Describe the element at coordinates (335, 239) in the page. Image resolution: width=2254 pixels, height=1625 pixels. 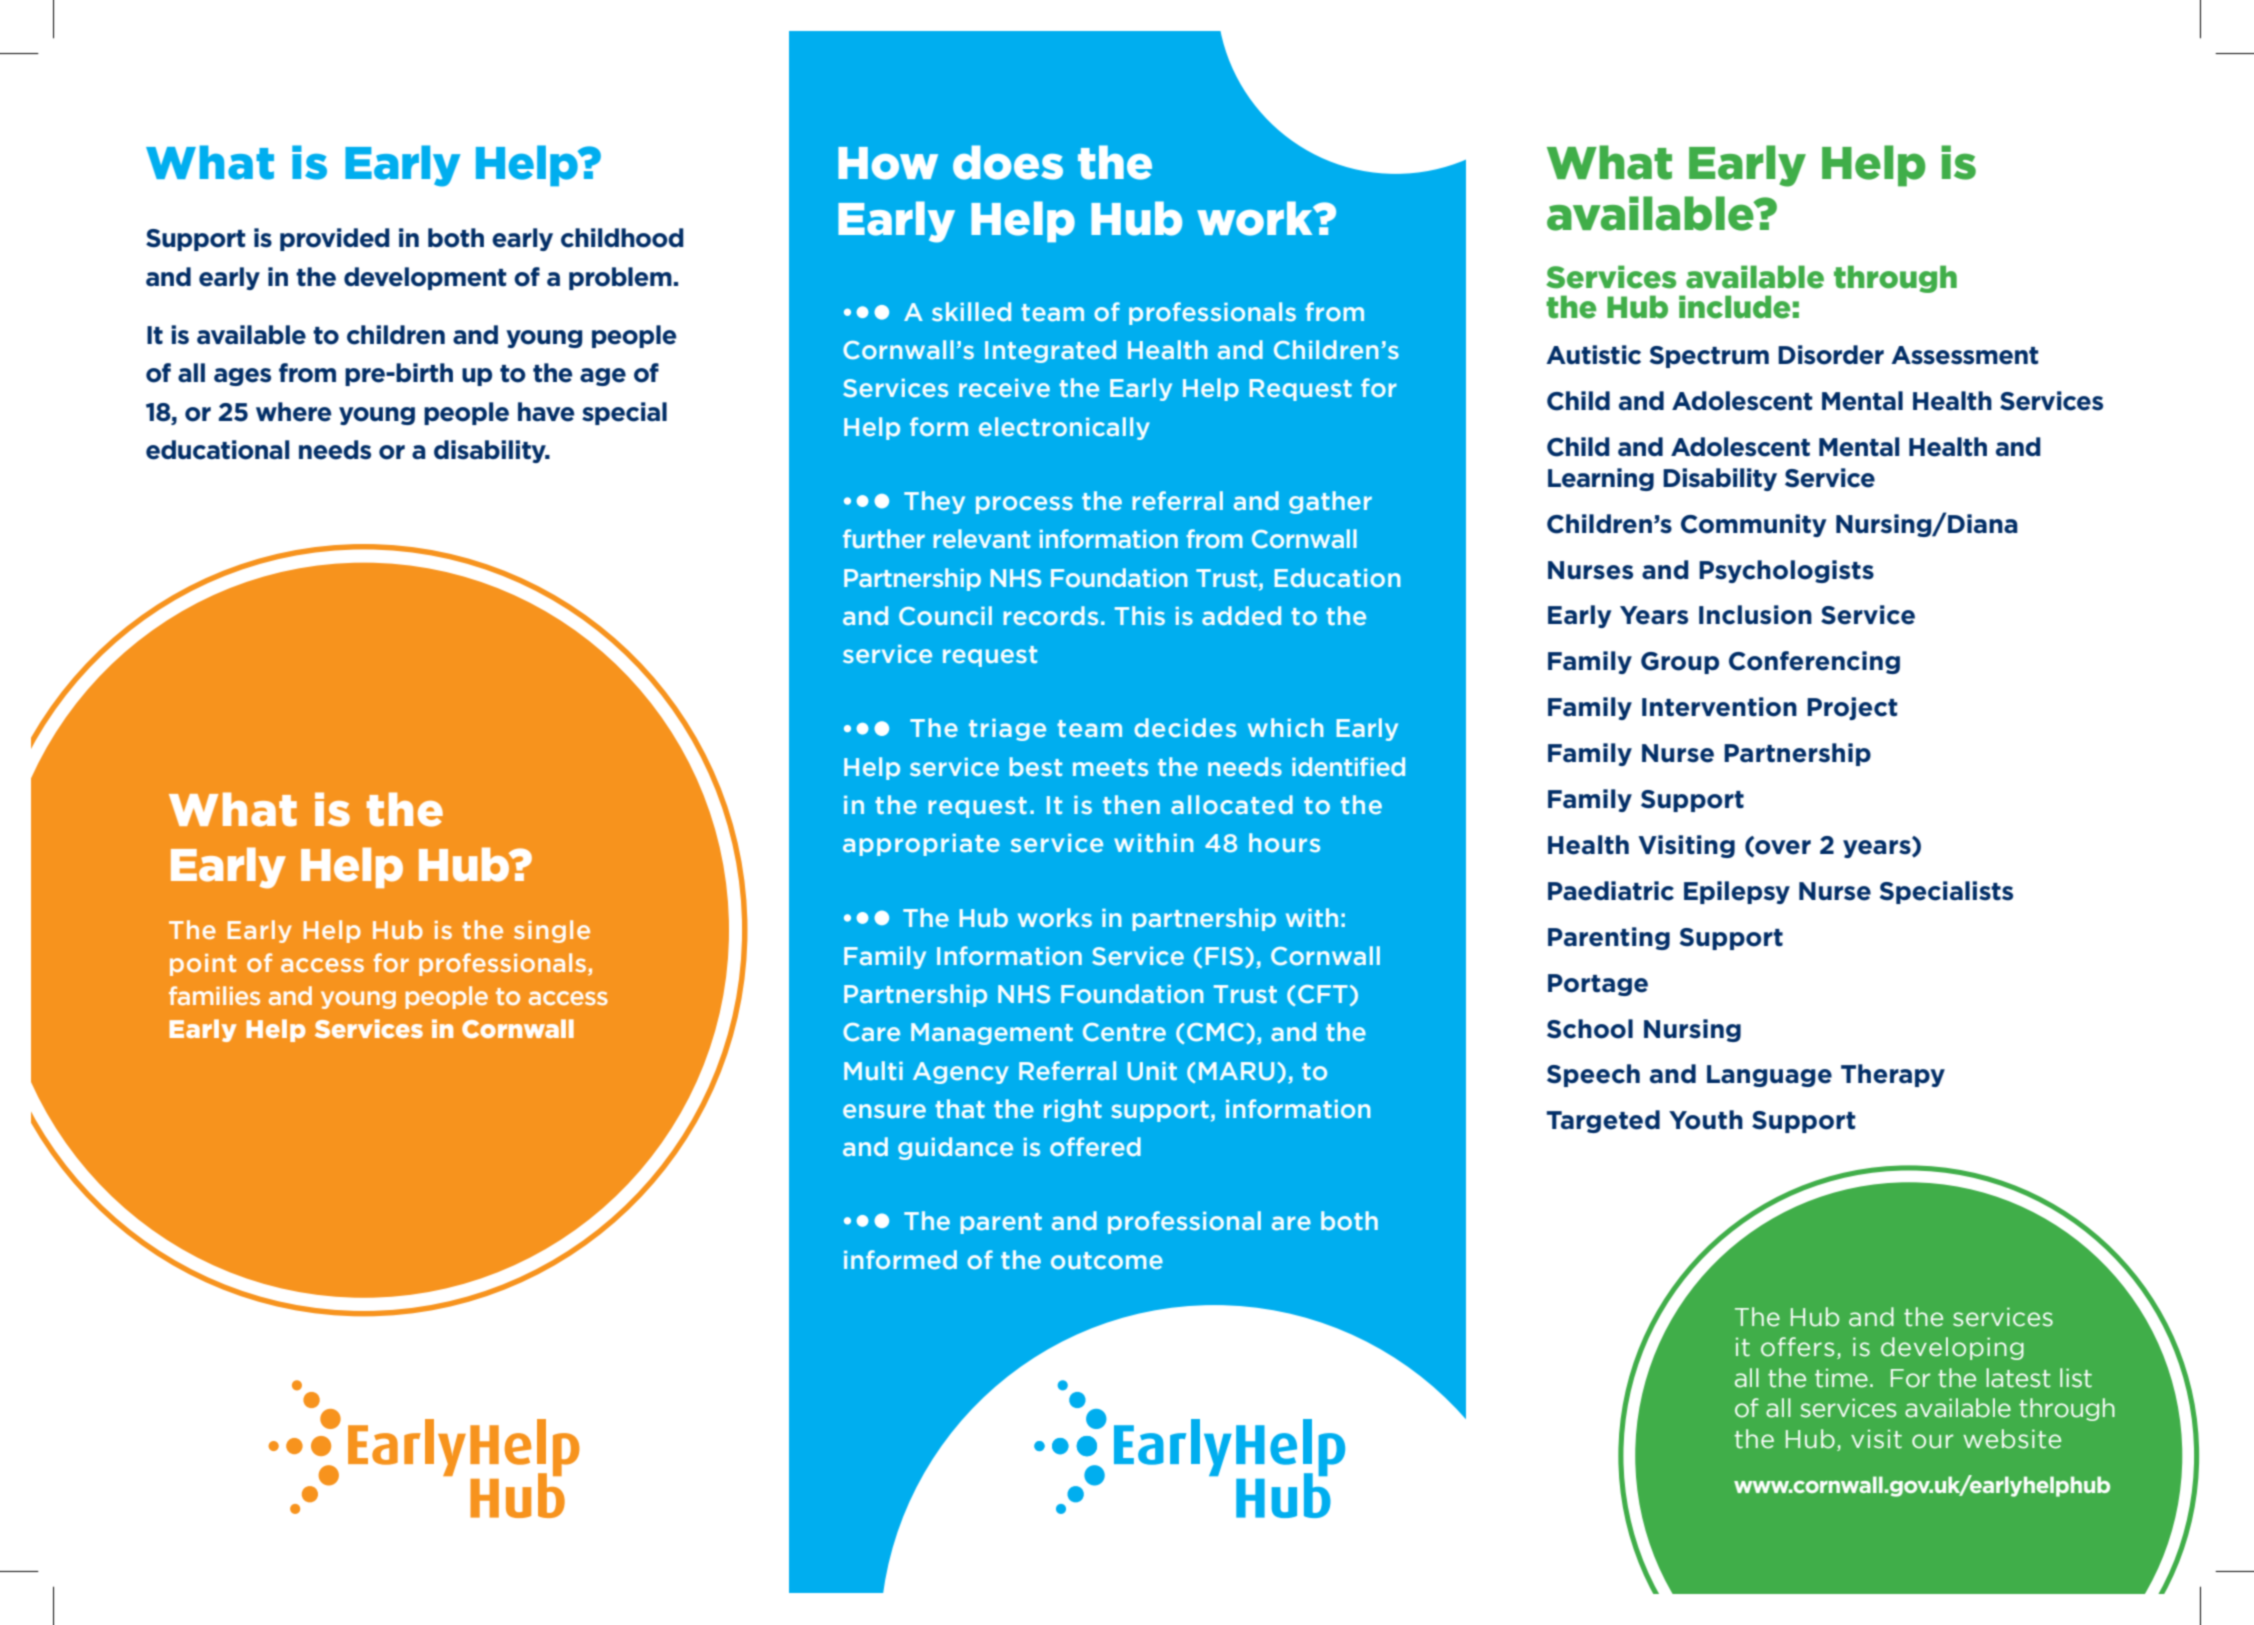
I see `provided` at that location.
